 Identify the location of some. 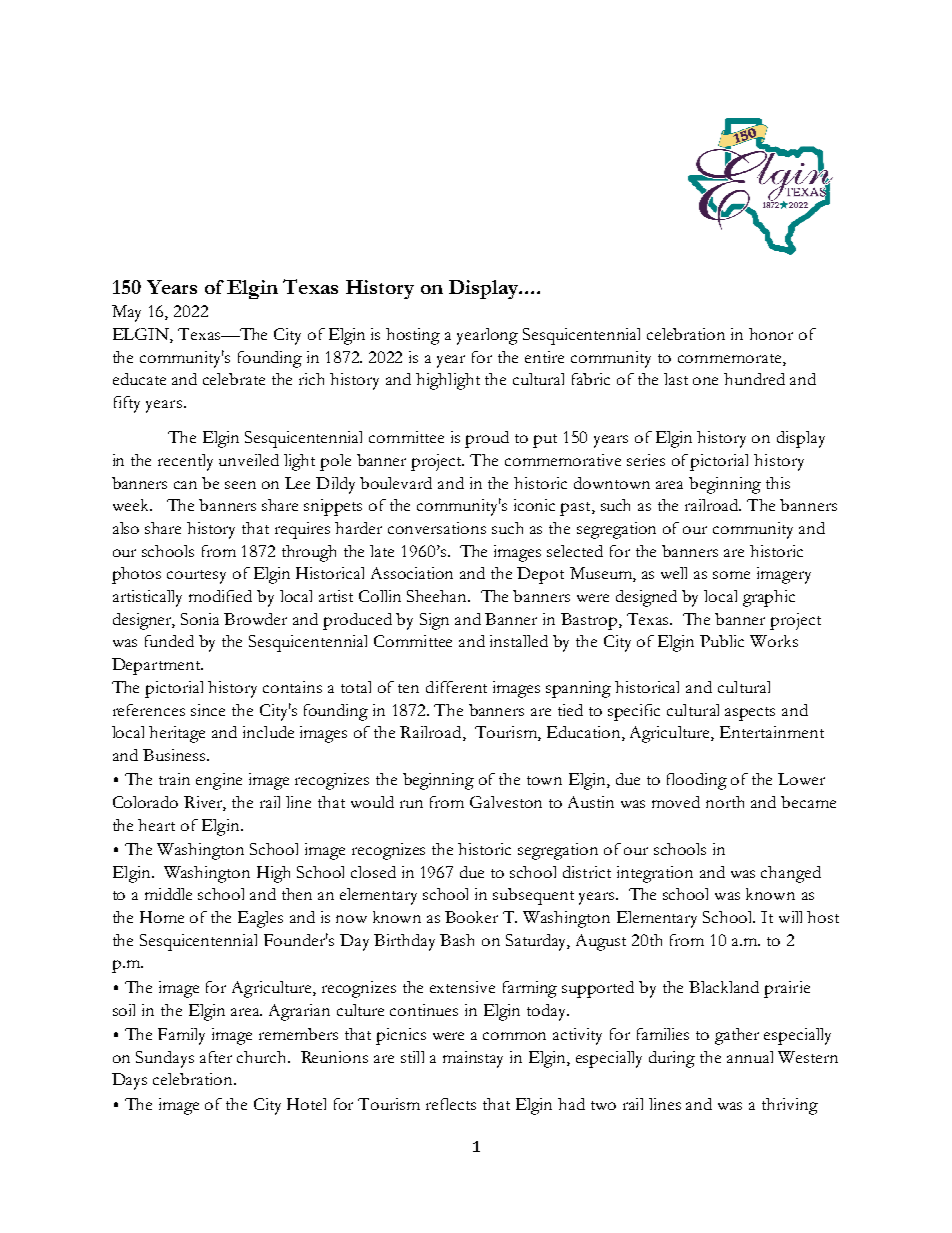
(731, 575).
